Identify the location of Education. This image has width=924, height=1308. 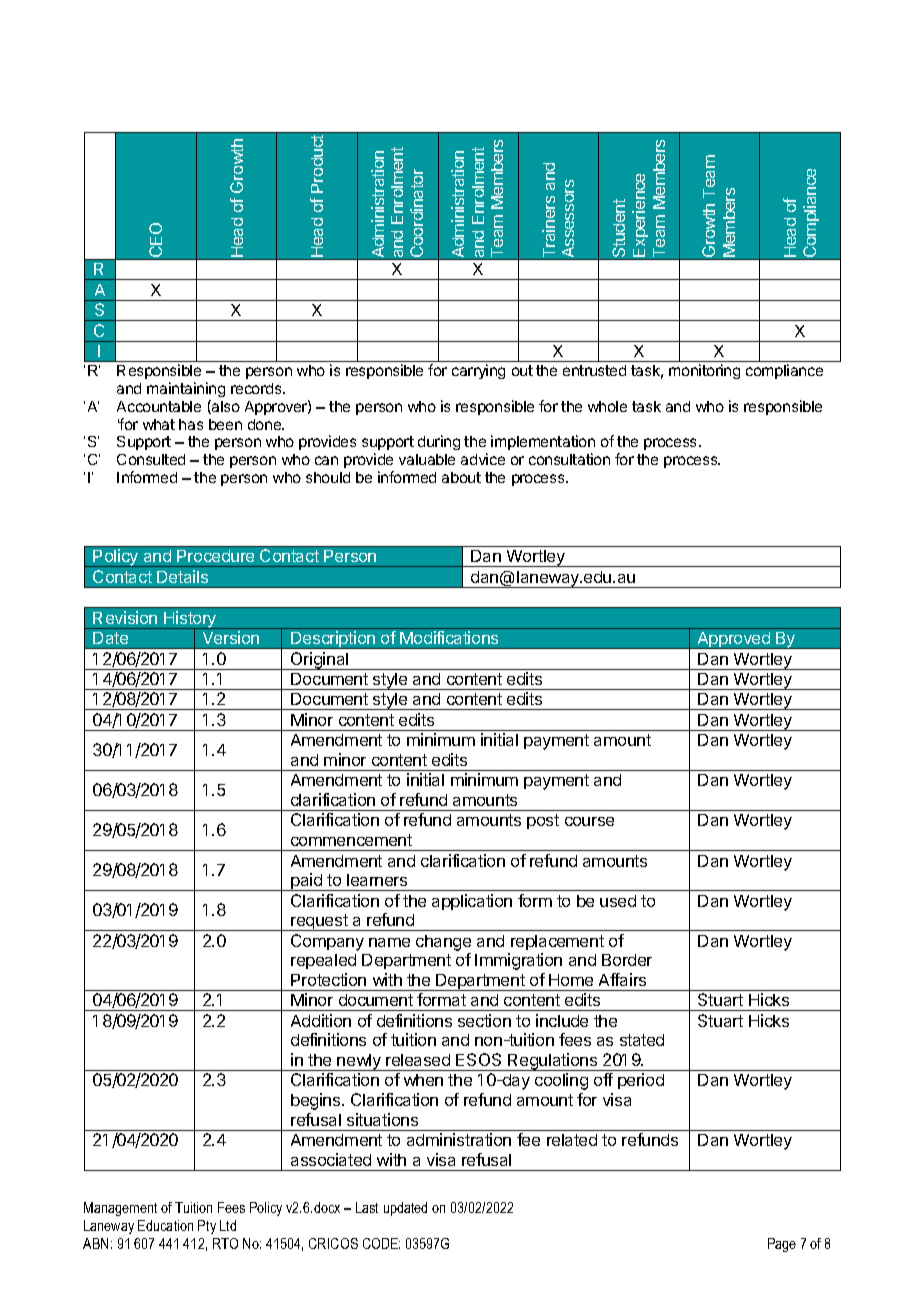
(165, 1225).
